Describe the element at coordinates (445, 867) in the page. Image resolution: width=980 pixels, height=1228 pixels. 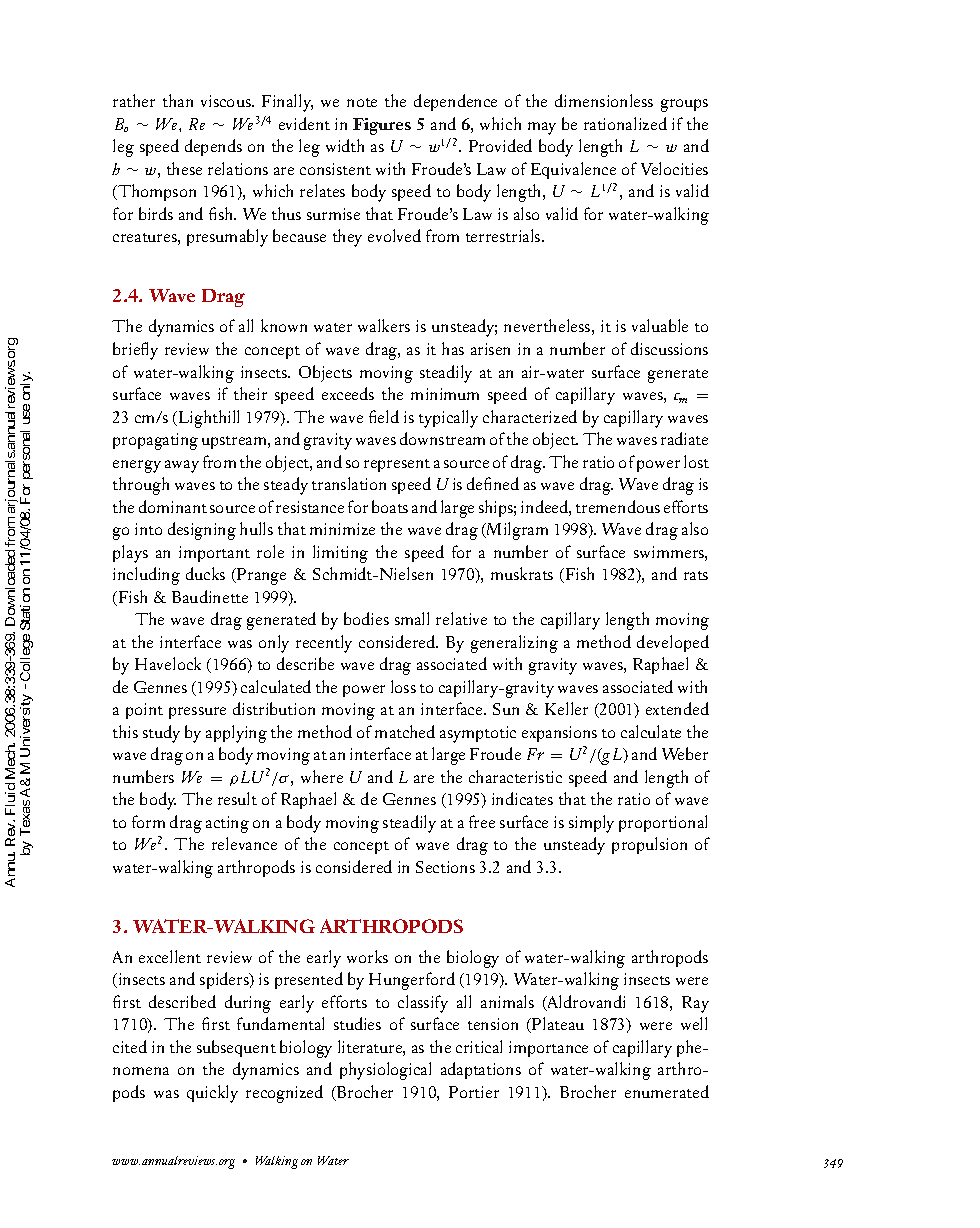
I see `Sections` at that location.
